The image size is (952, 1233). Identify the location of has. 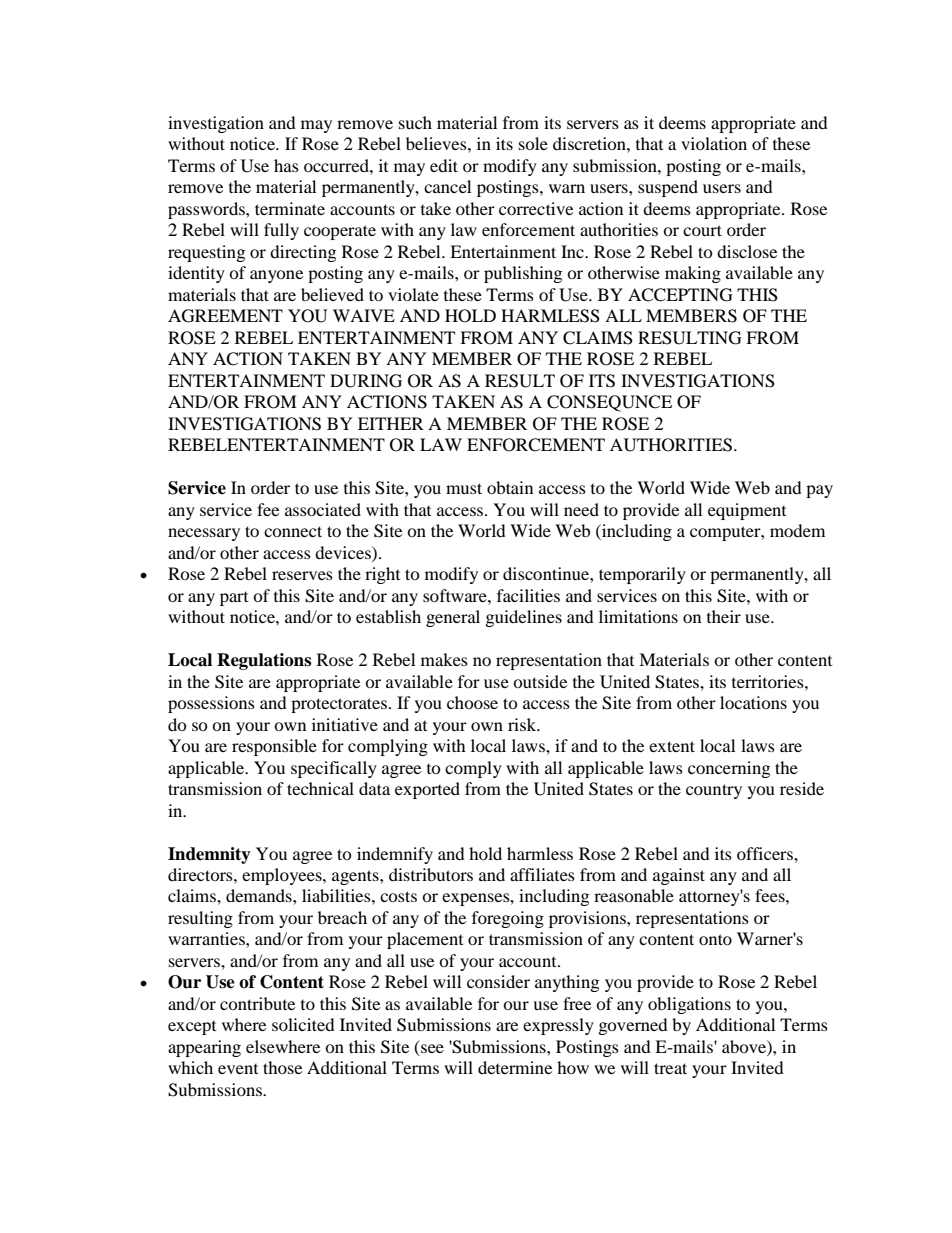
(286, 165).
